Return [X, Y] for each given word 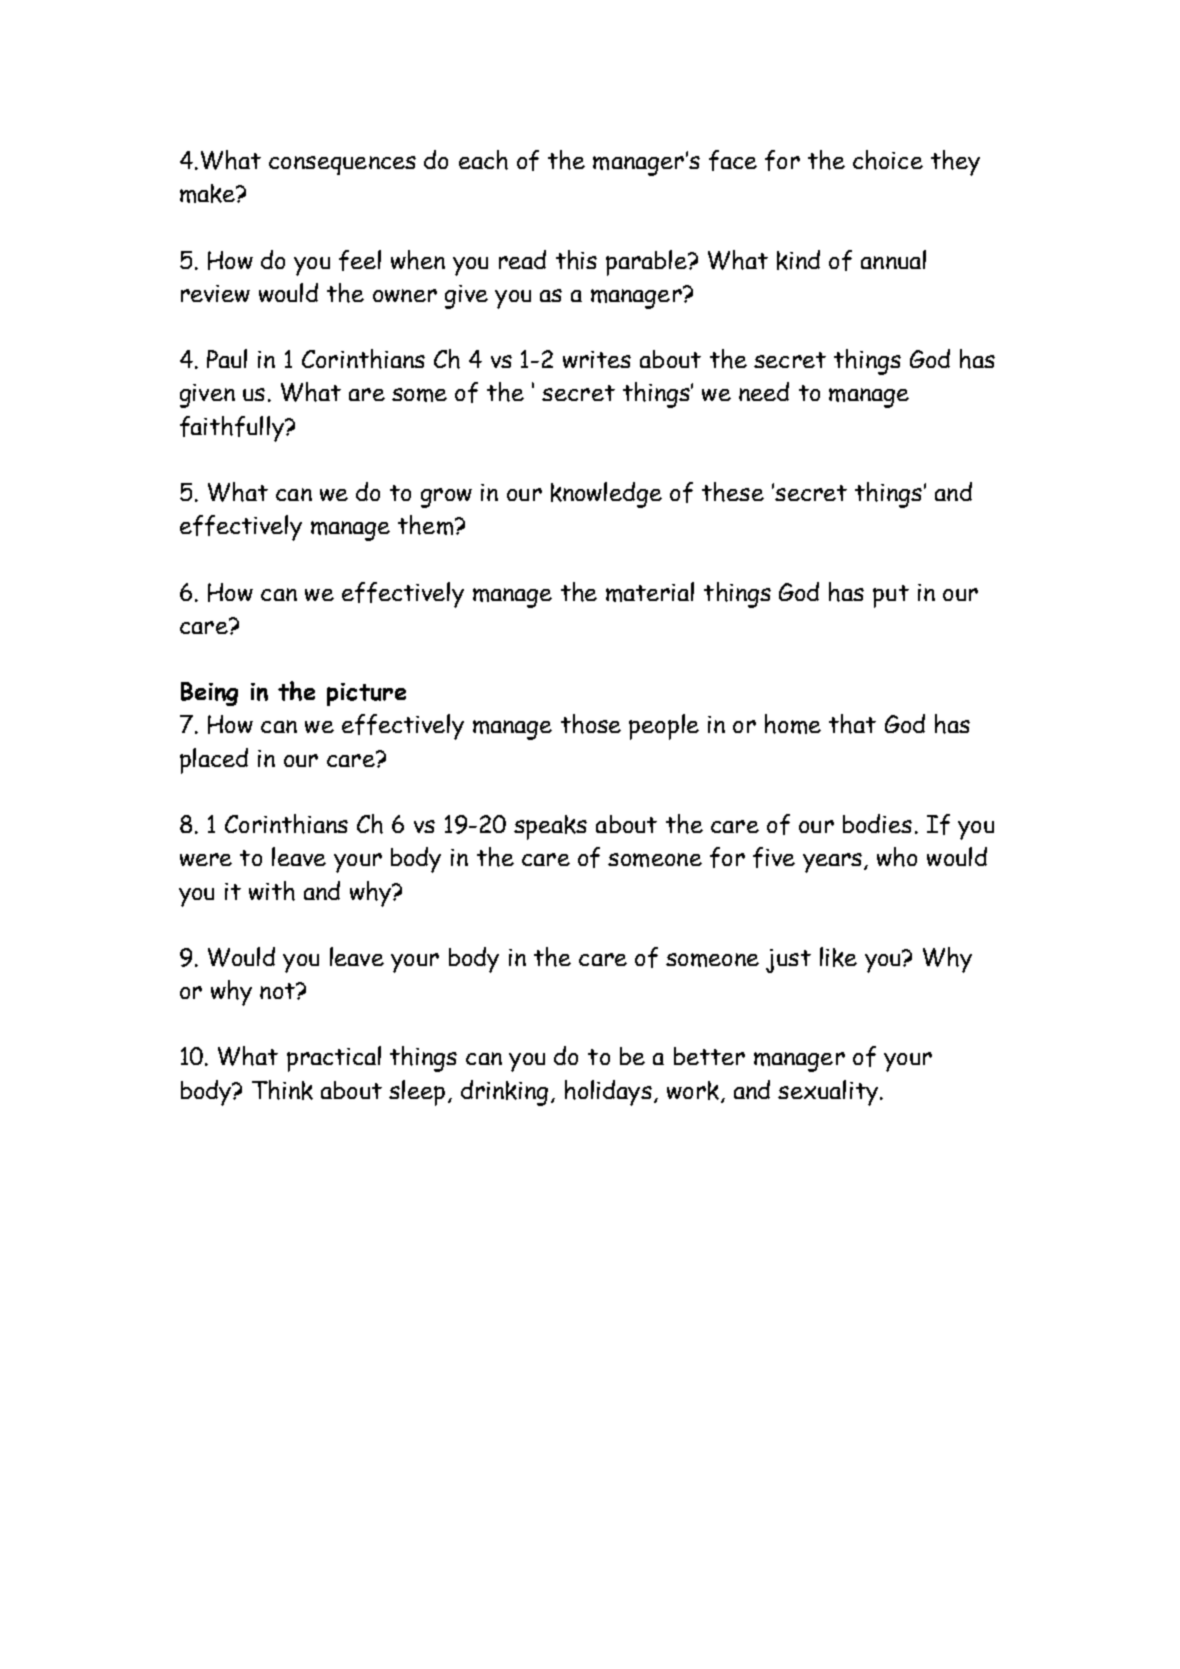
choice [888, 160]
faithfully [233, 429]
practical [334, 1059]
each [483, 160]
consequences [342, 165]
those [591, 724]
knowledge [606, 495]
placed [214, 761]
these [733, 492]
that [852, 724]
